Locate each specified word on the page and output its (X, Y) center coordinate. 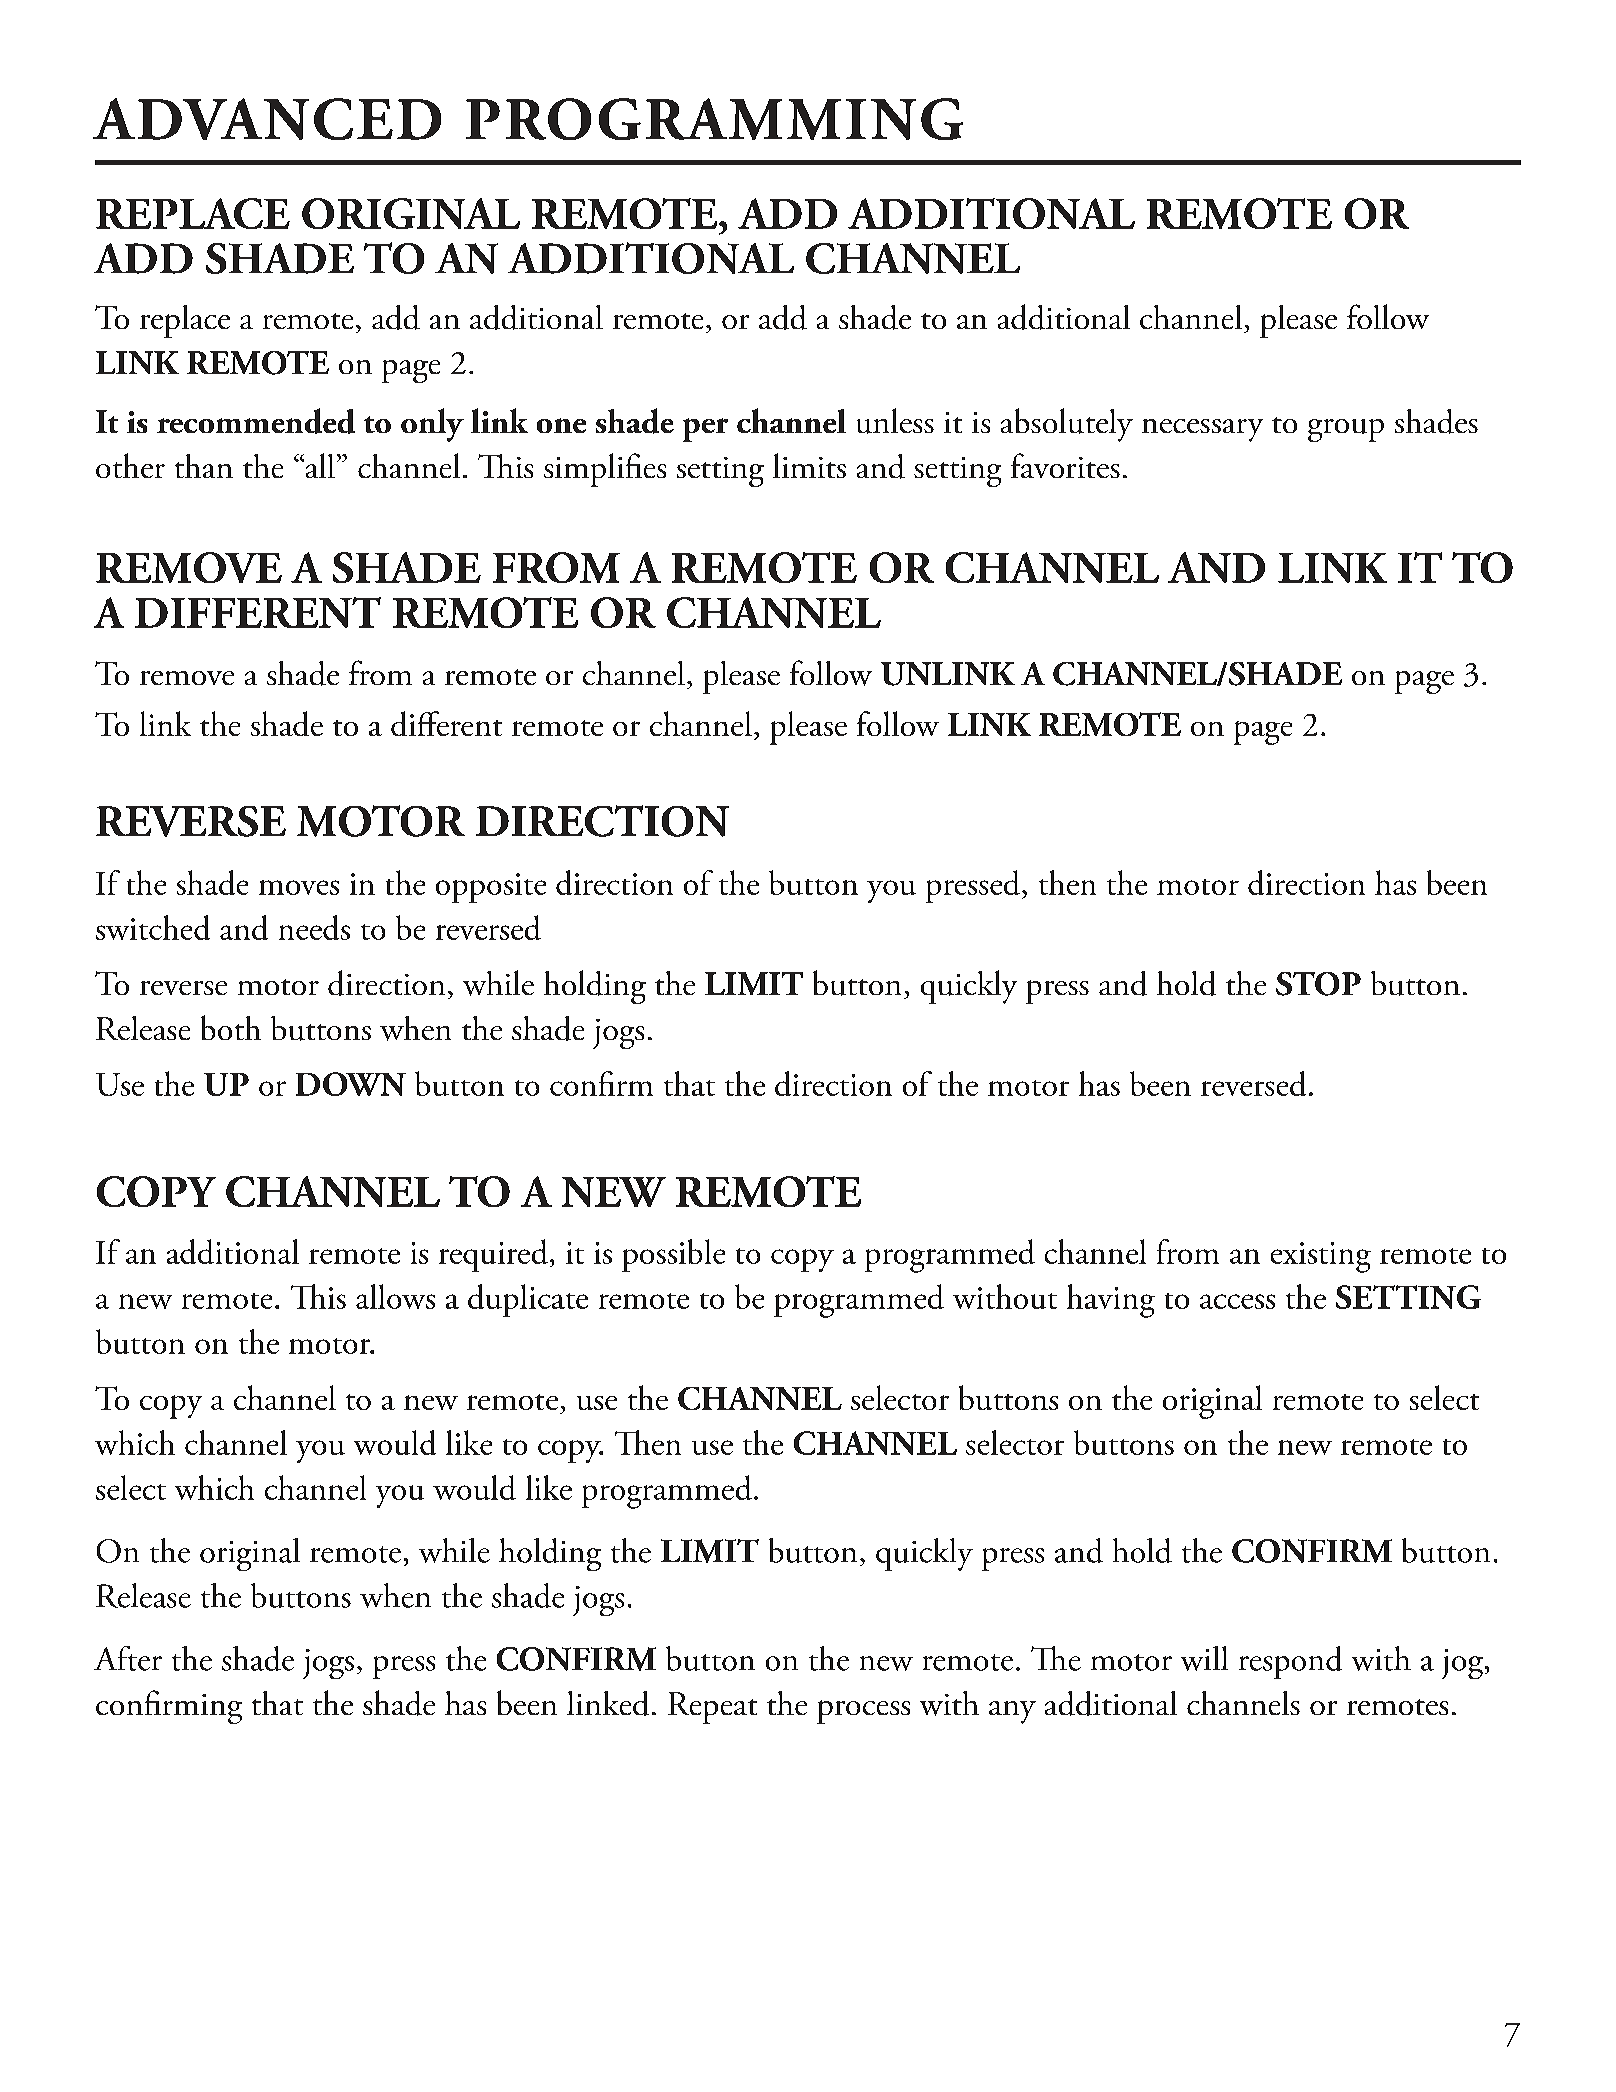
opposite (491, 888)
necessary (1202, 430)
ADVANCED (267, 119)
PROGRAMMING (714, 119)
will (1204, 1658)
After (128, 1658)
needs (314, 927)
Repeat (712, 1708)
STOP (1318, 984)
